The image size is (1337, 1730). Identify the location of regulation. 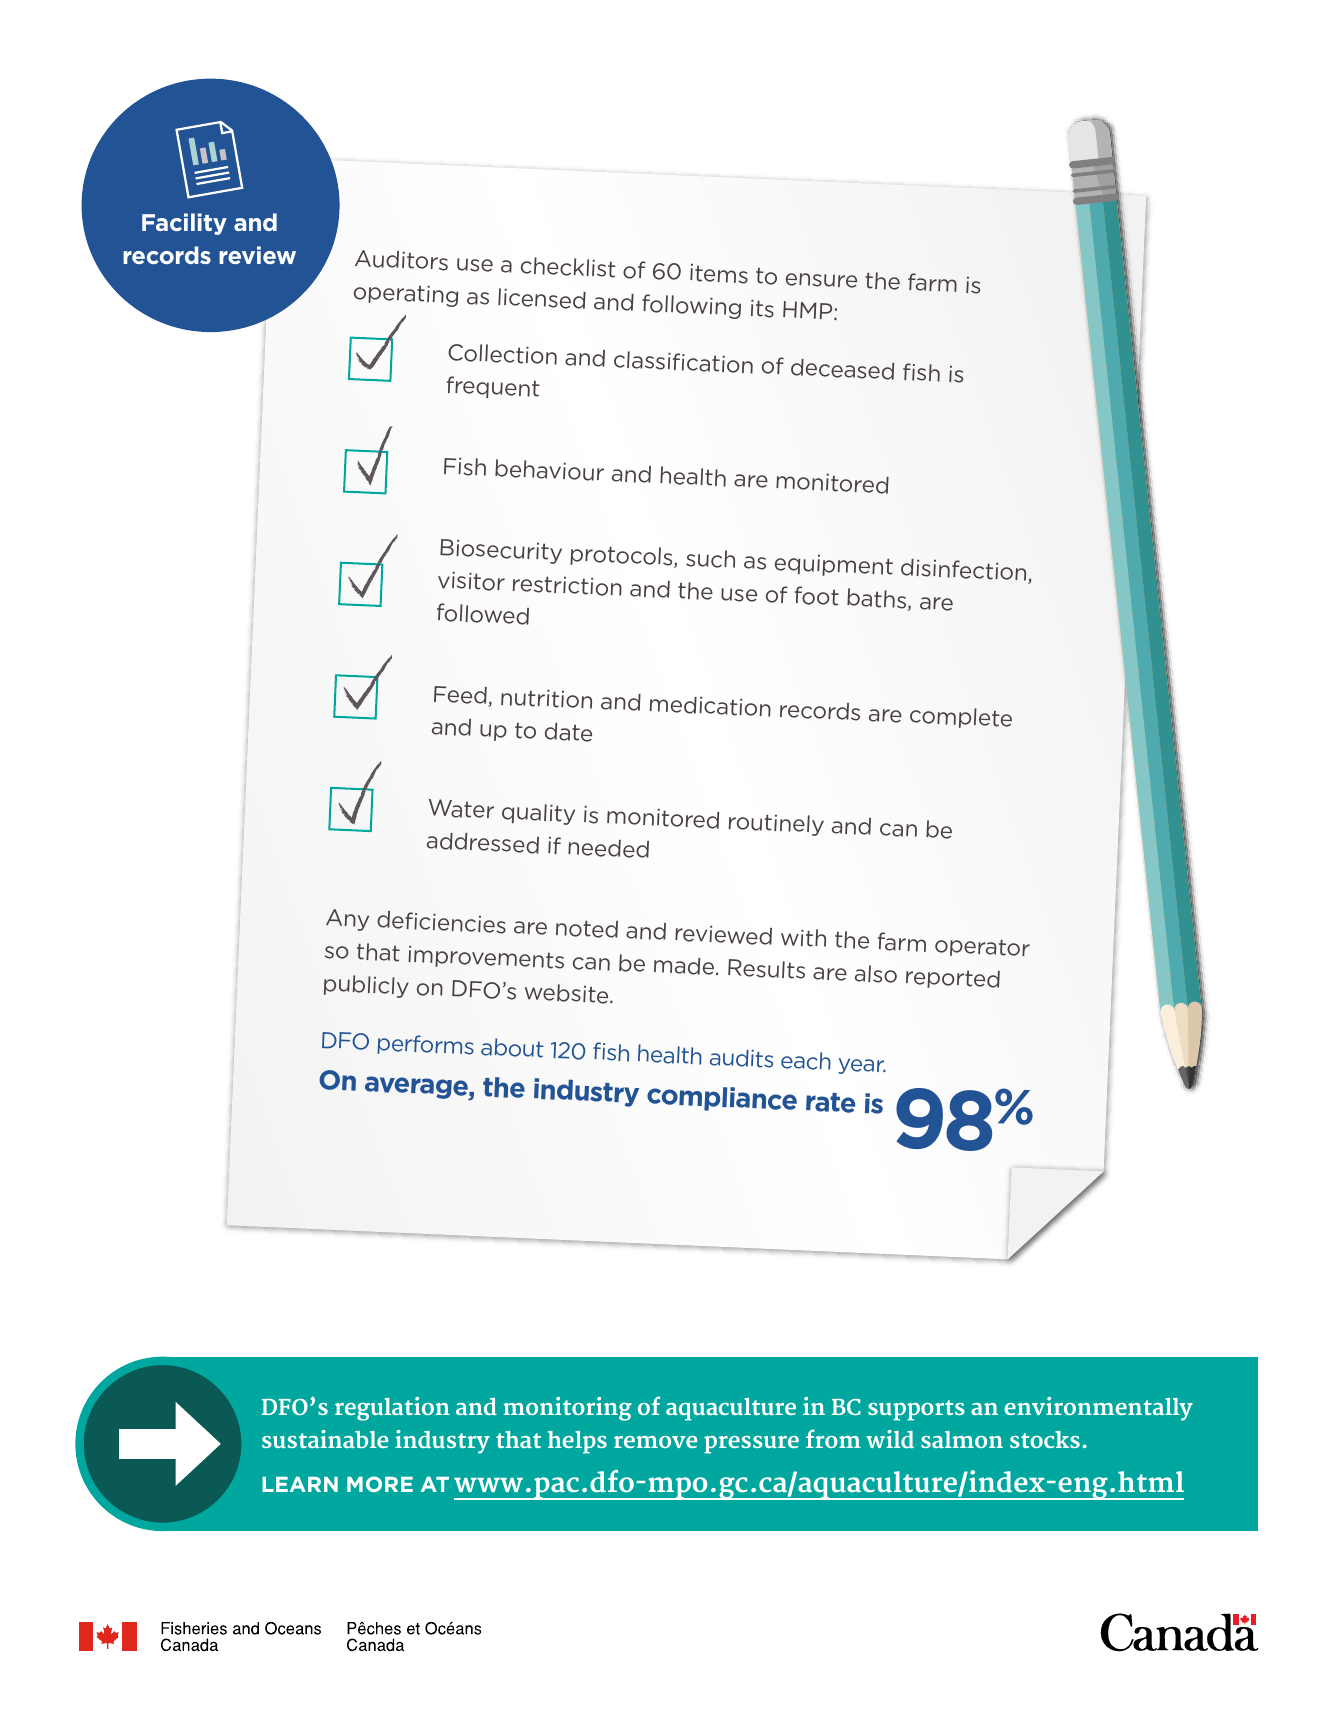
(392, 1409).
